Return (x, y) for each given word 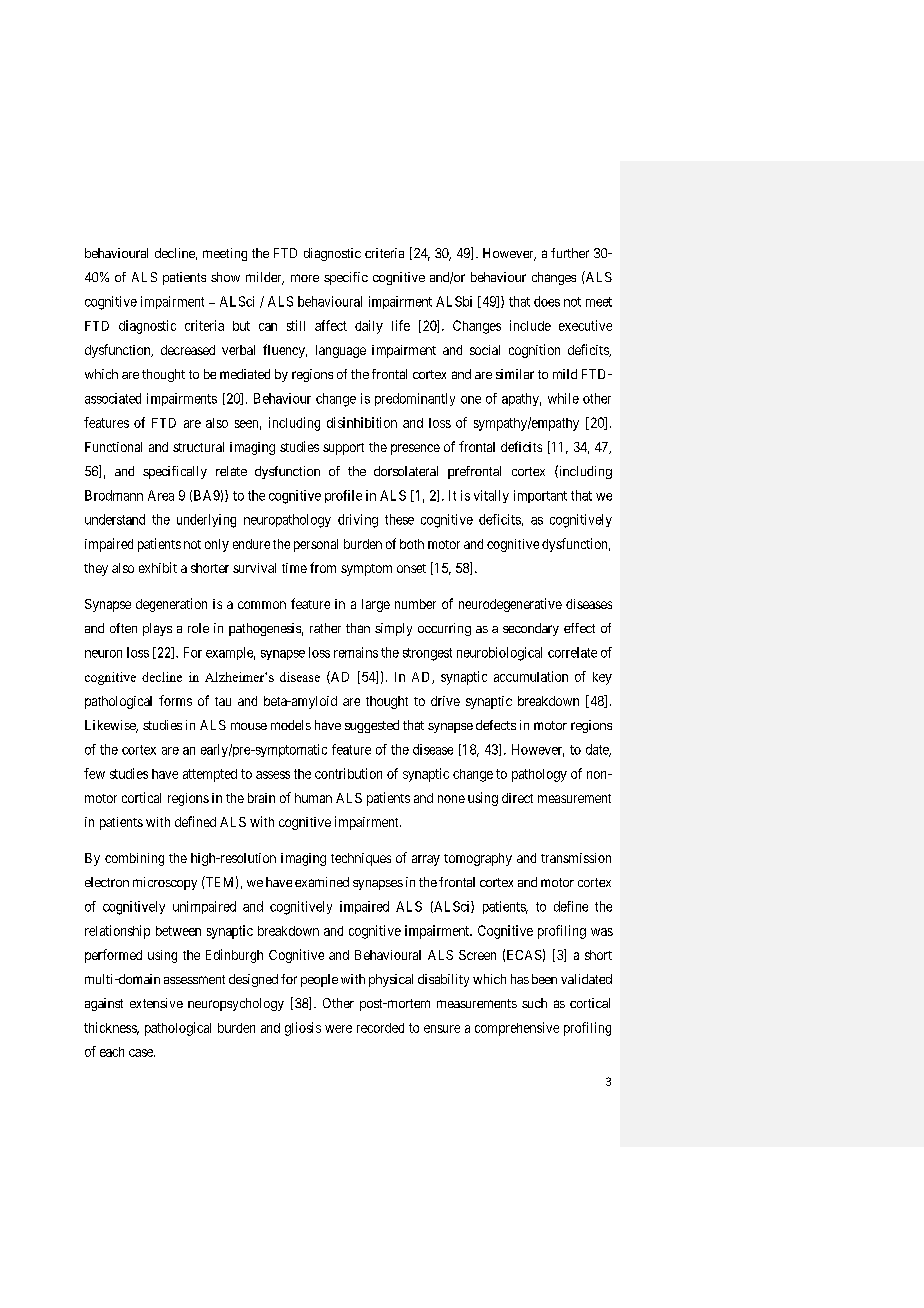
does (547, 301)
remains (356, 652)
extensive (156, 1003)
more (305, 278)
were (338, 1029)
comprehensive (517, 1029)
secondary (531, 629)
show (225, 277)
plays (157, 629)
